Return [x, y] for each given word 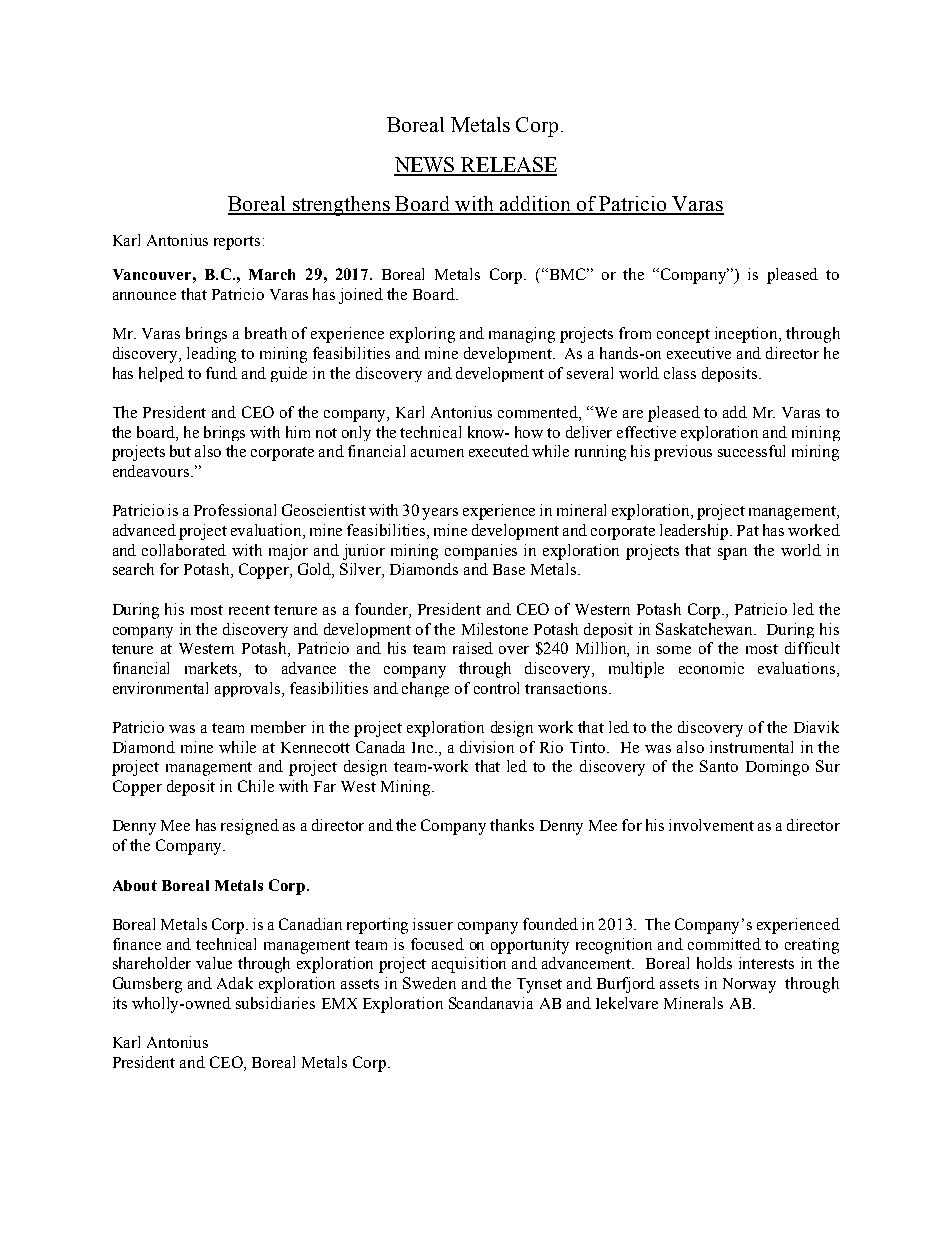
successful [751, 451]
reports [237, 243]
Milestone [495, 629]
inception [748, 335]
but [180, 451]
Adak [235, 983]
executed [499, 451]
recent [249, 610]
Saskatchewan [706, 629]
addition [535, 205]
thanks [512, 825]
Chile [256, 786]
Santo [719, 766]
